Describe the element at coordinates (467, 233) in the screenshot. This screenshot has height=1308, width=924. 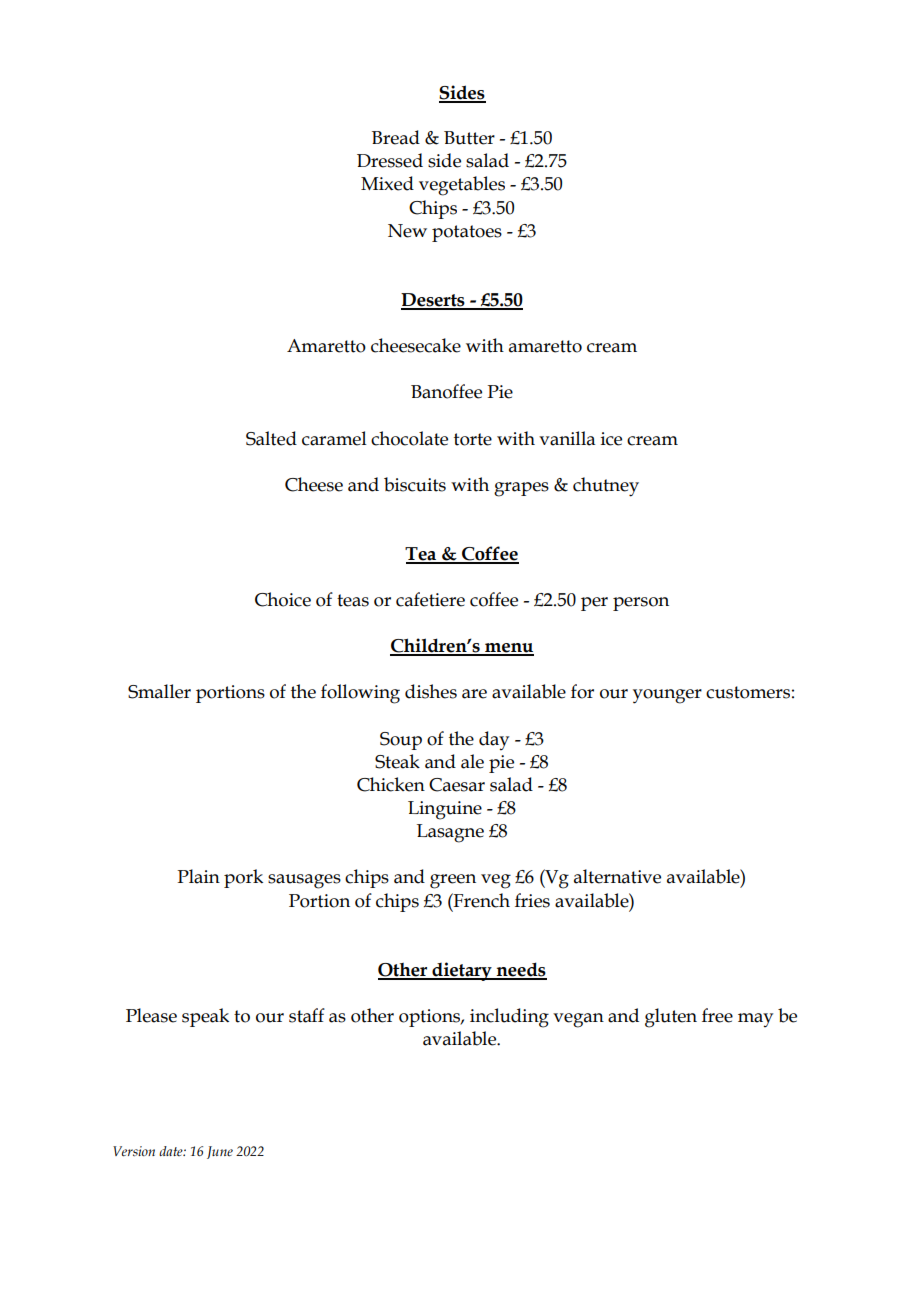
I see `potatoes` at that location.
